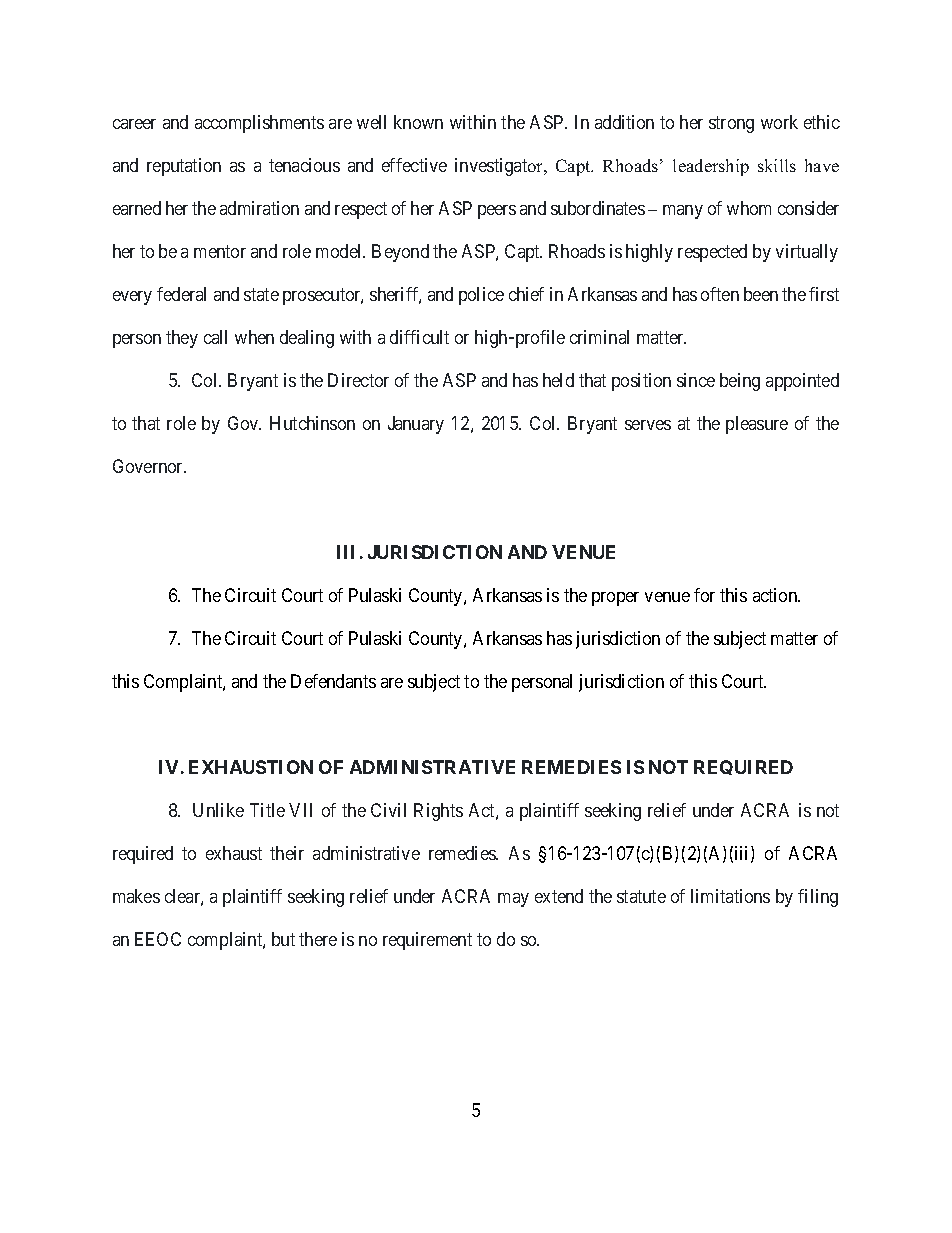 The image size is (952, 1233). What do you see at coordinates (158, 939) in the screenshot?
I see `EEOC` at bounding box center [158, 939].
